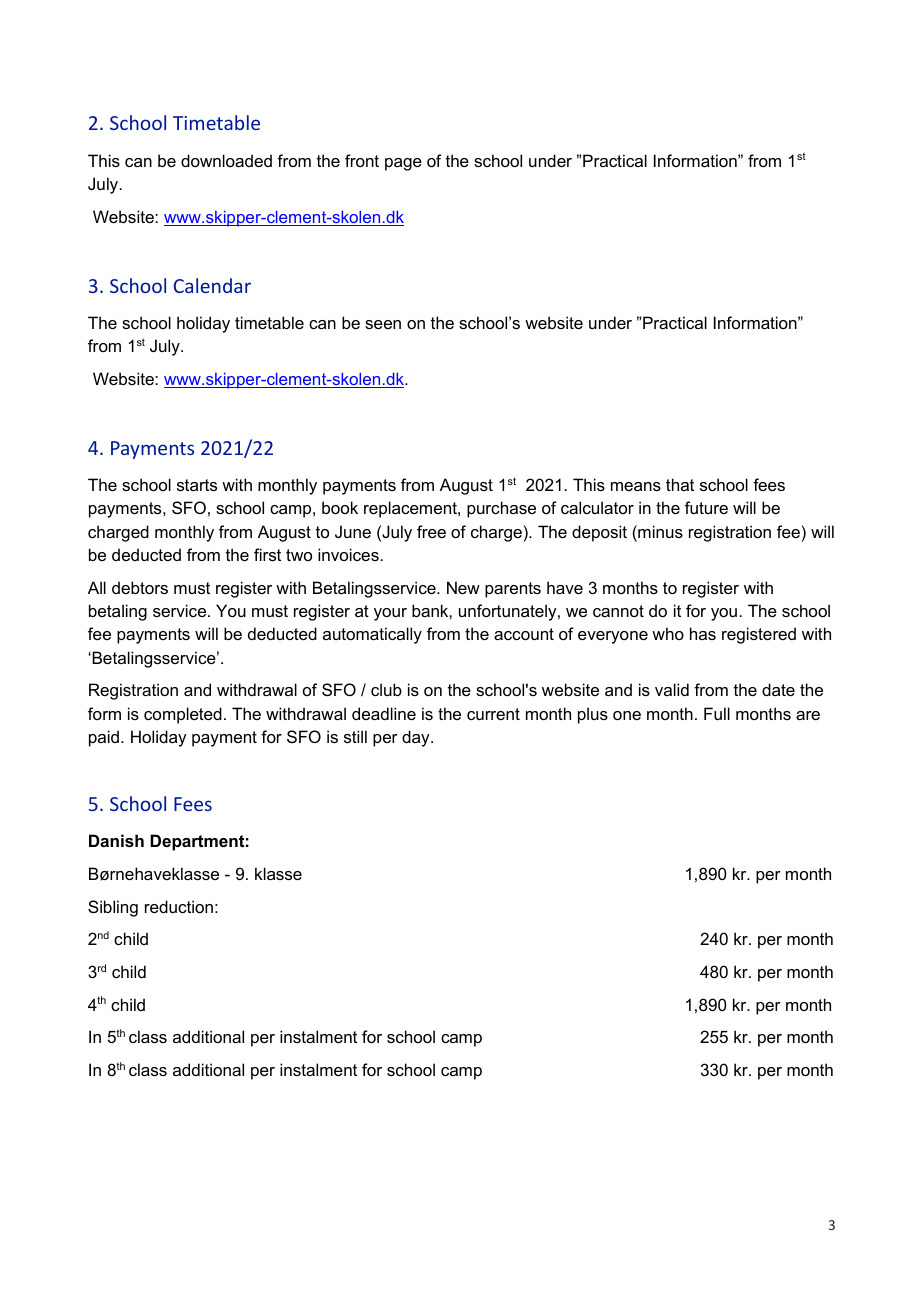 This screenshot has height=1308, width=924. What do you see at coordinates (403, 164) in the screenshot?
I see `page` at bounding box center [403, 164].
